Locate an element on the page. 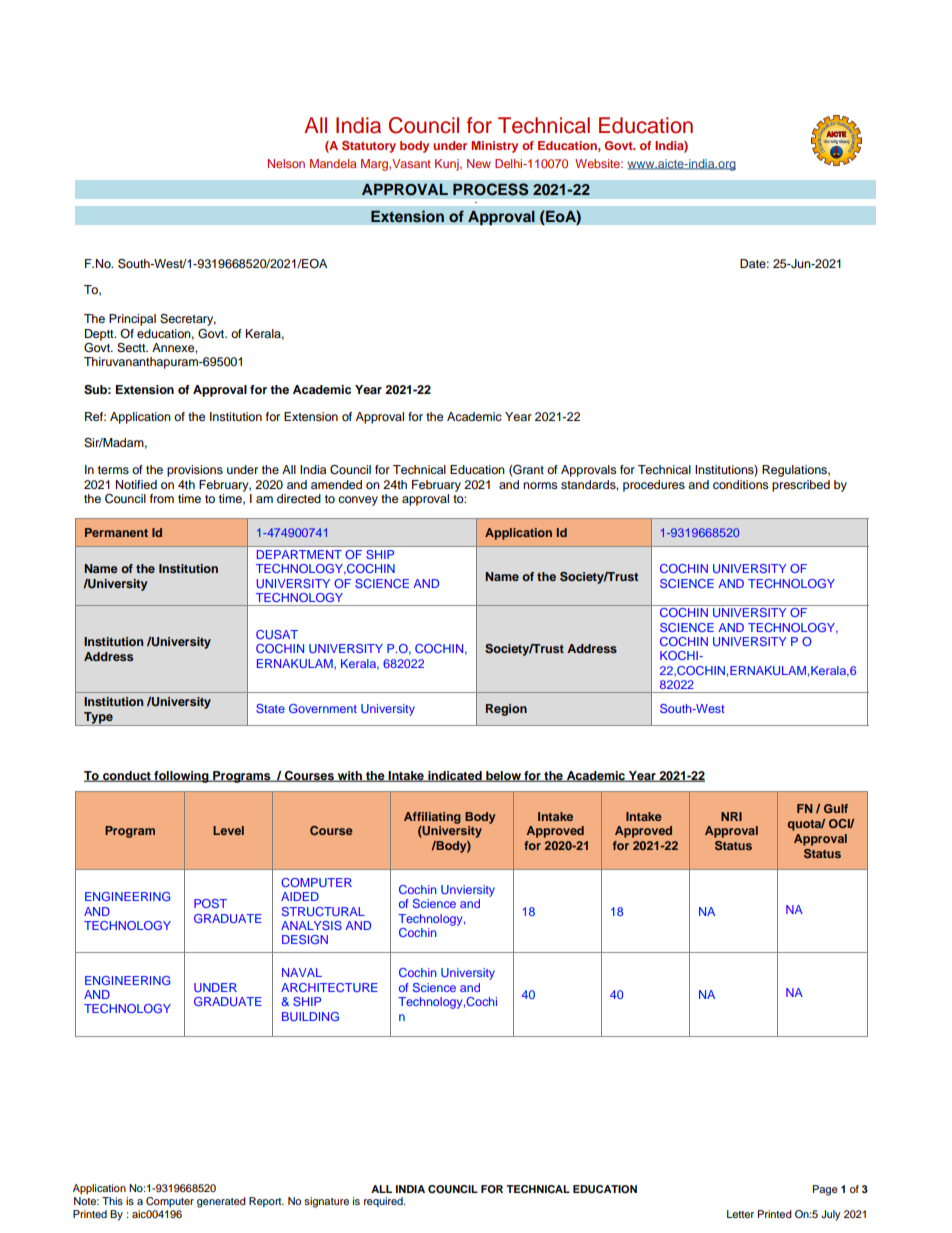 The height and width of the image is (1233, 952). generated is located at coordinates (221, 1202).
